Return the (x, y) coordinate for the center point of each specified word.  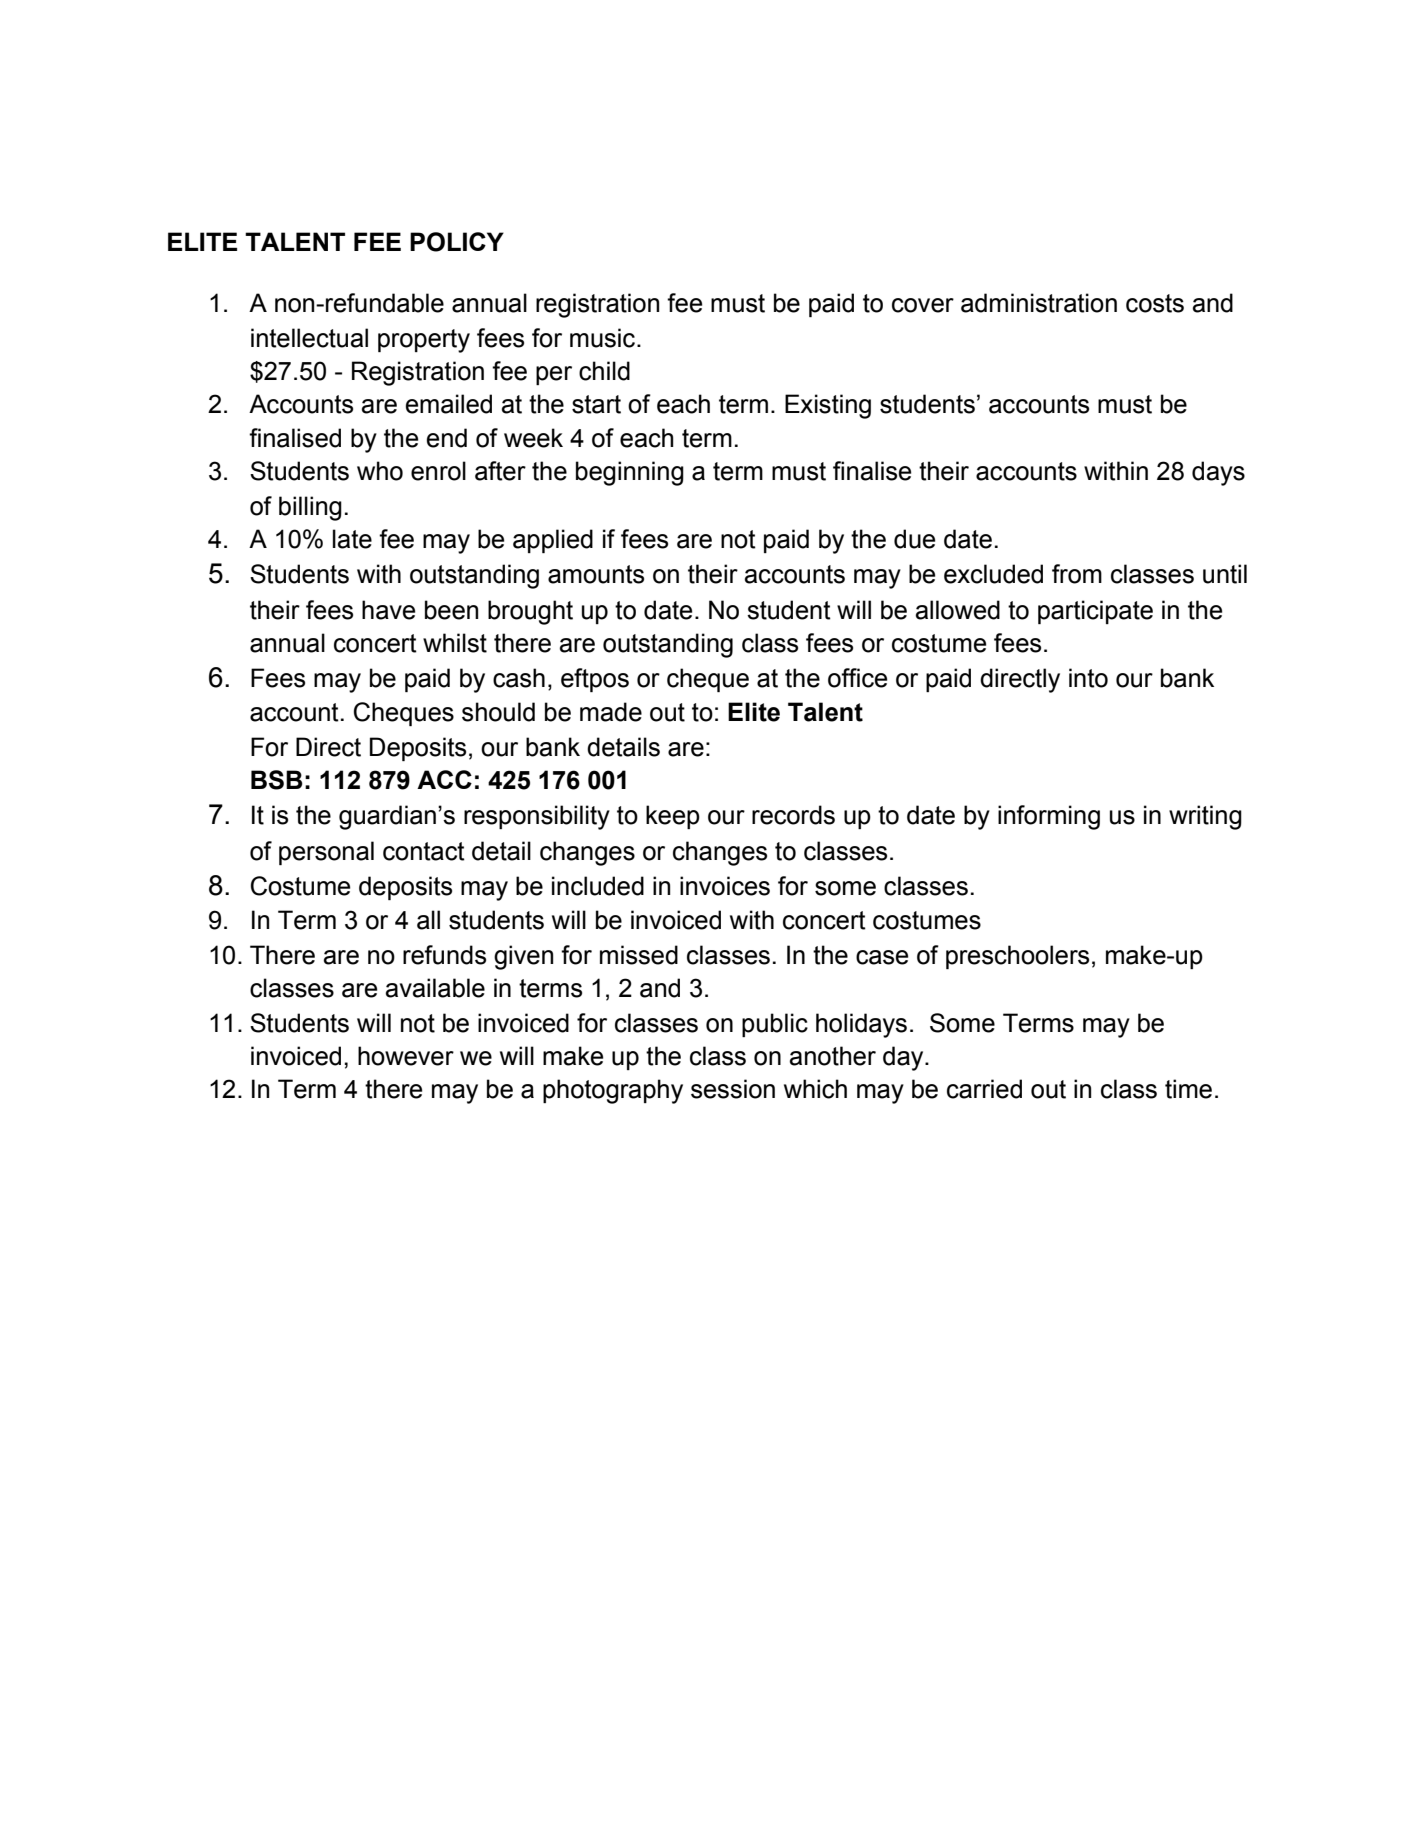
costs (1155, 303)
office (857, 678)
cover (923, 305)
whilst (455, 643)
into (1088, 678)
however (406, 1056)
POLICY (457, 242)
